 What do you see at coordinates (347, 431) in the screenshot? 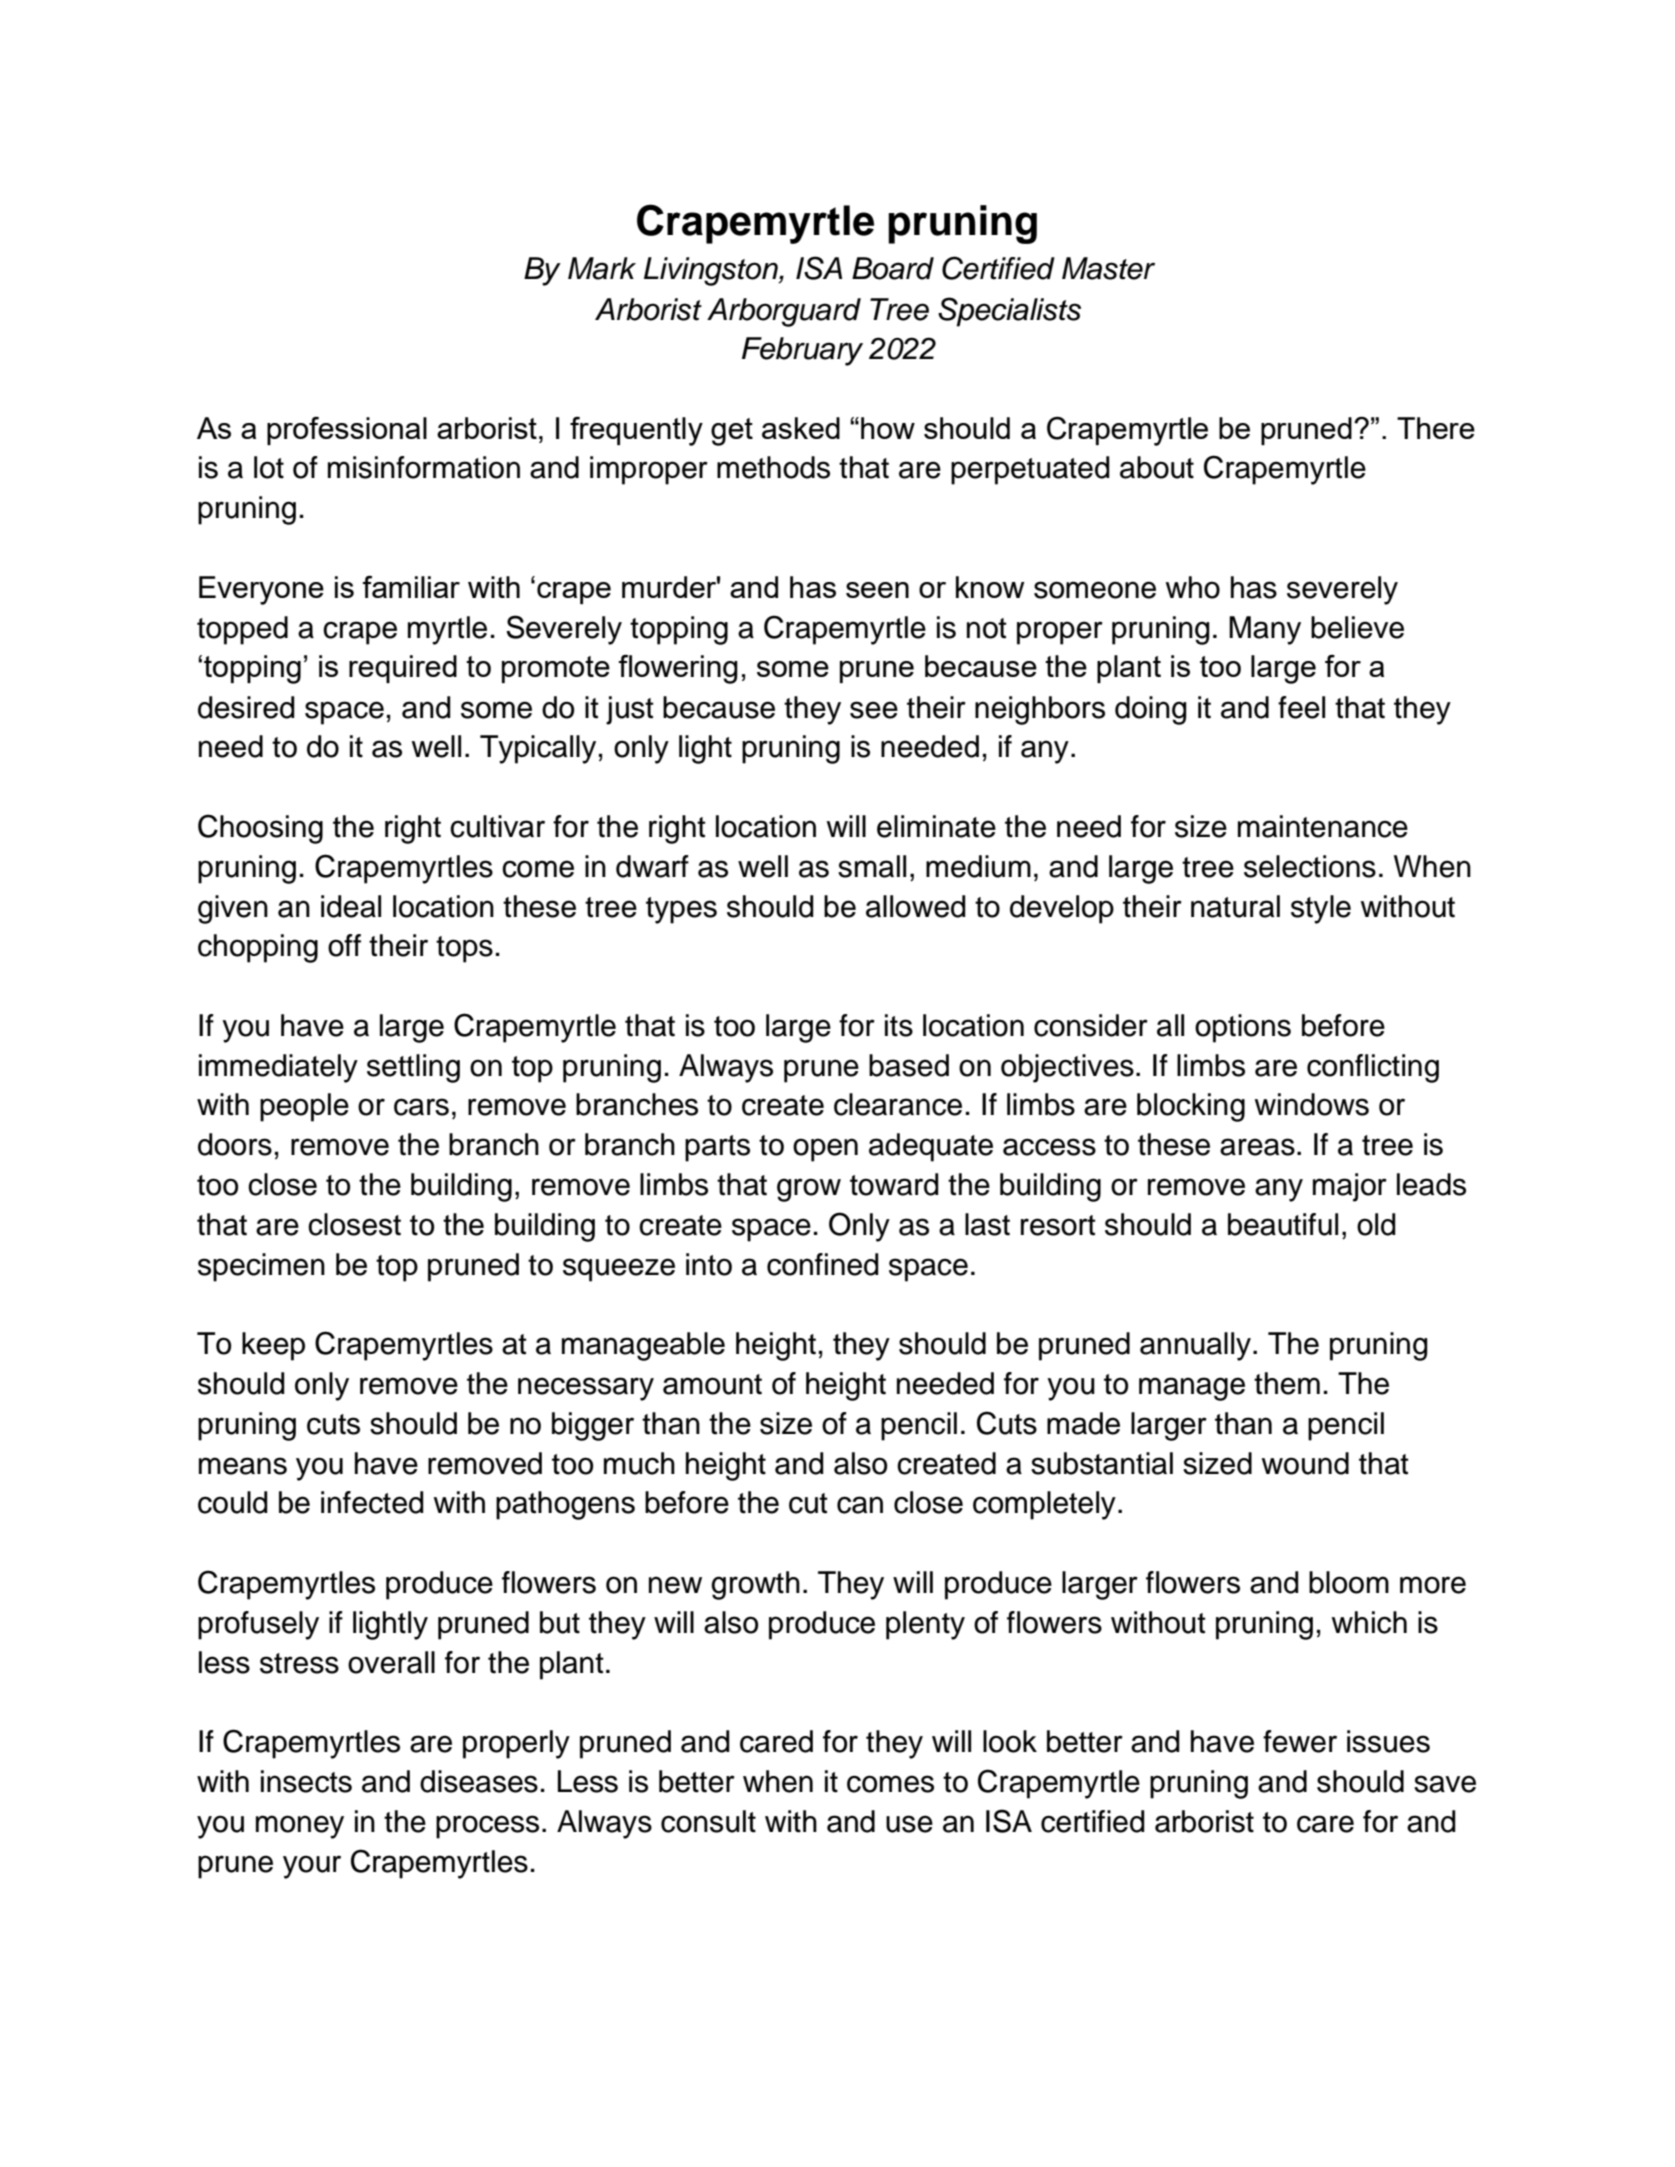
I see `professional` at bounding box center [347, 431].
